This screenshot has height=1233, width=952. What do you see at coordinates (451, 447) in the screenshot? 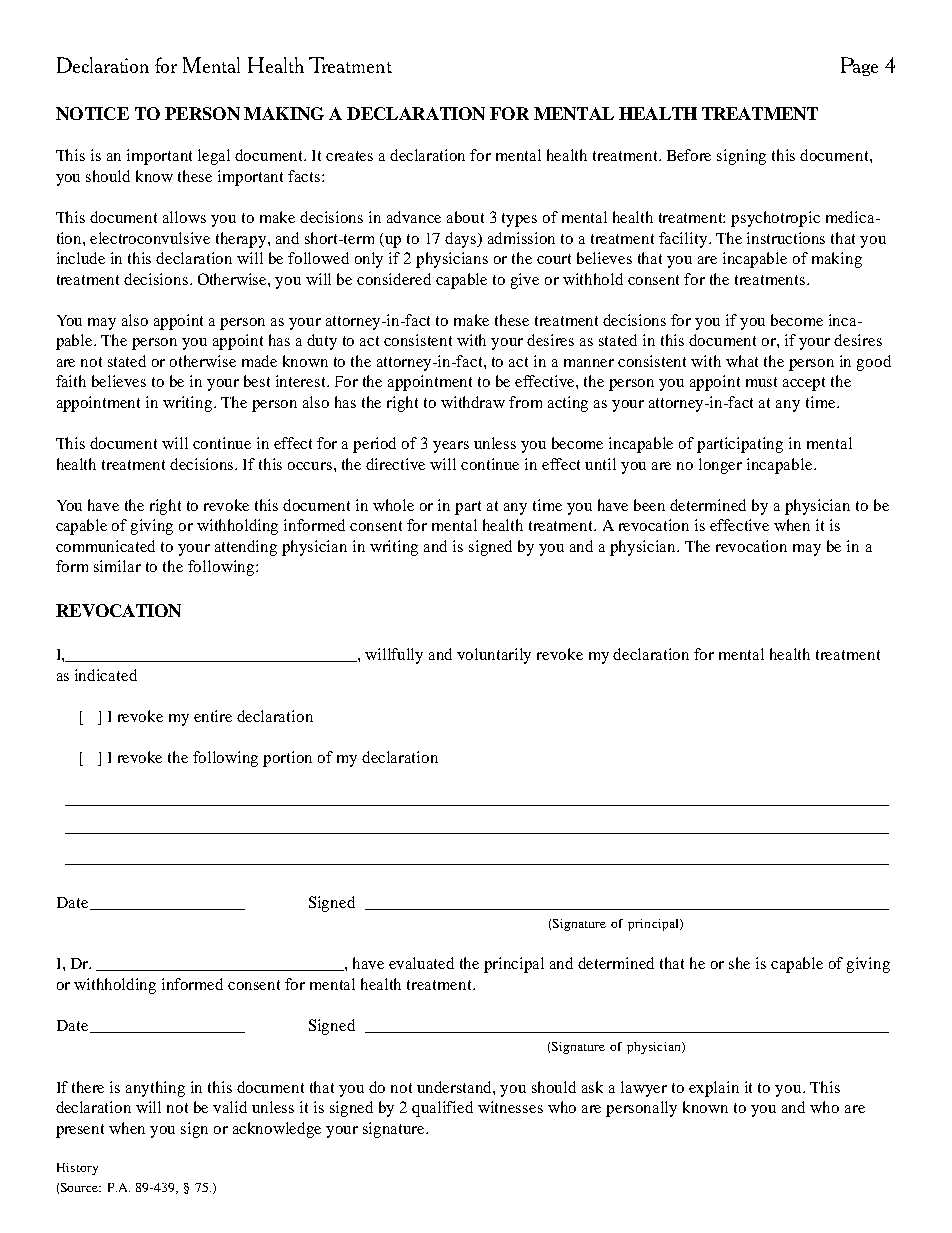
I see `years` at bounding box center [451, 447].
